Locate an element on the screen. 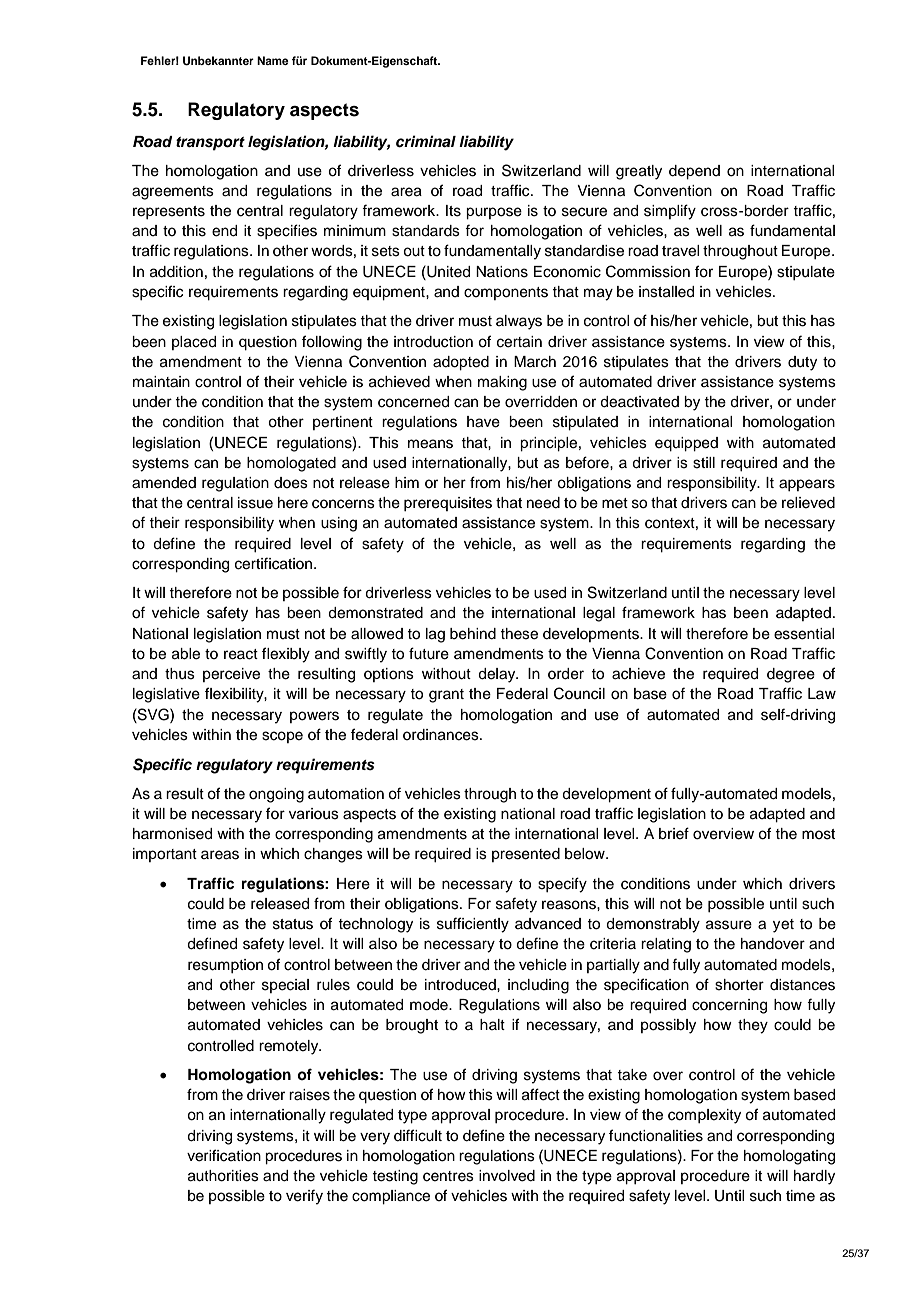 Image resolution: width=924 pixels, height=1308 pixels. adopted is located at coordinates (461, 363).
